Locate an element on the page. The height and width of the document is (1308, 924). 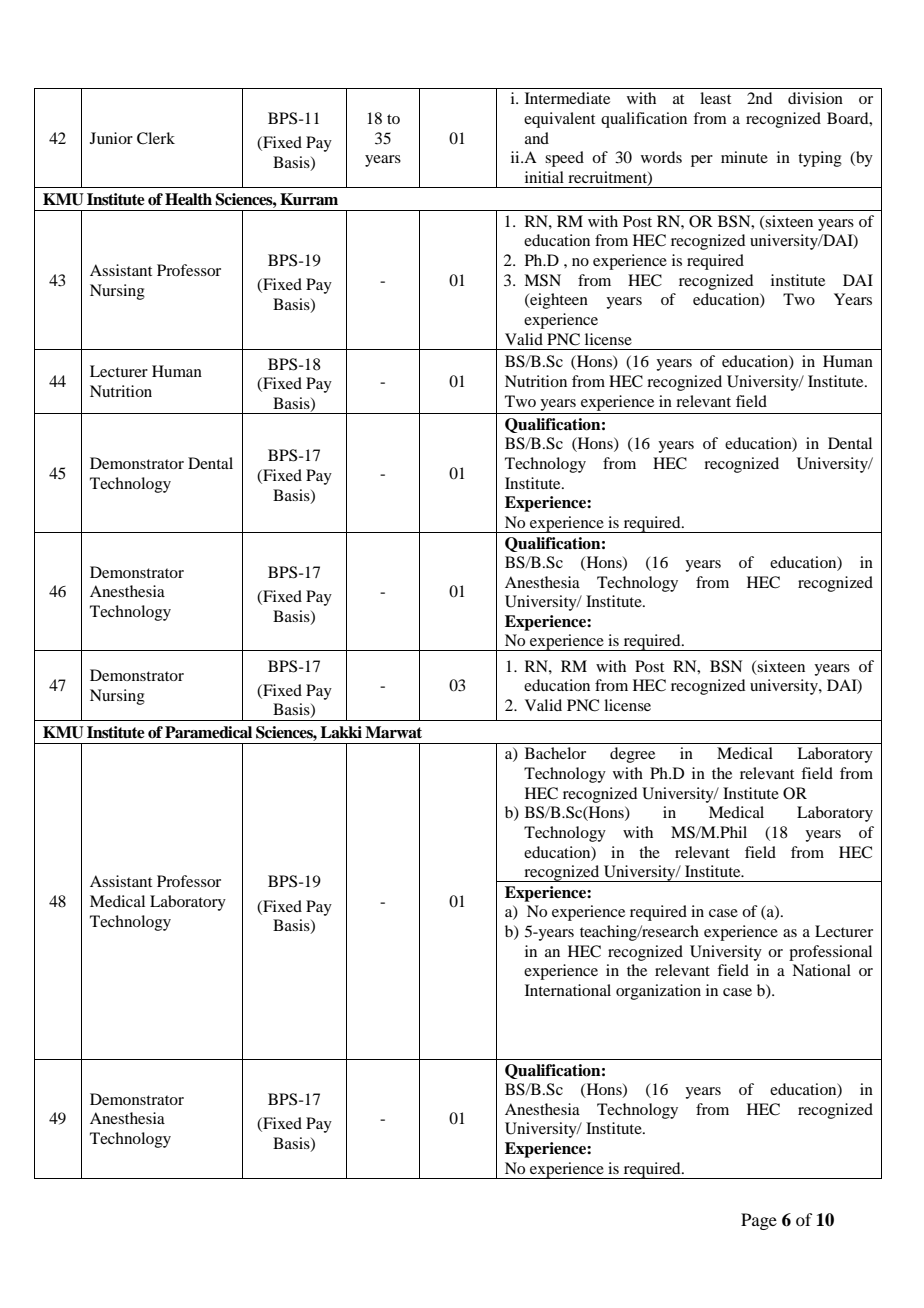
organization is located at coordinates (658, 992).
